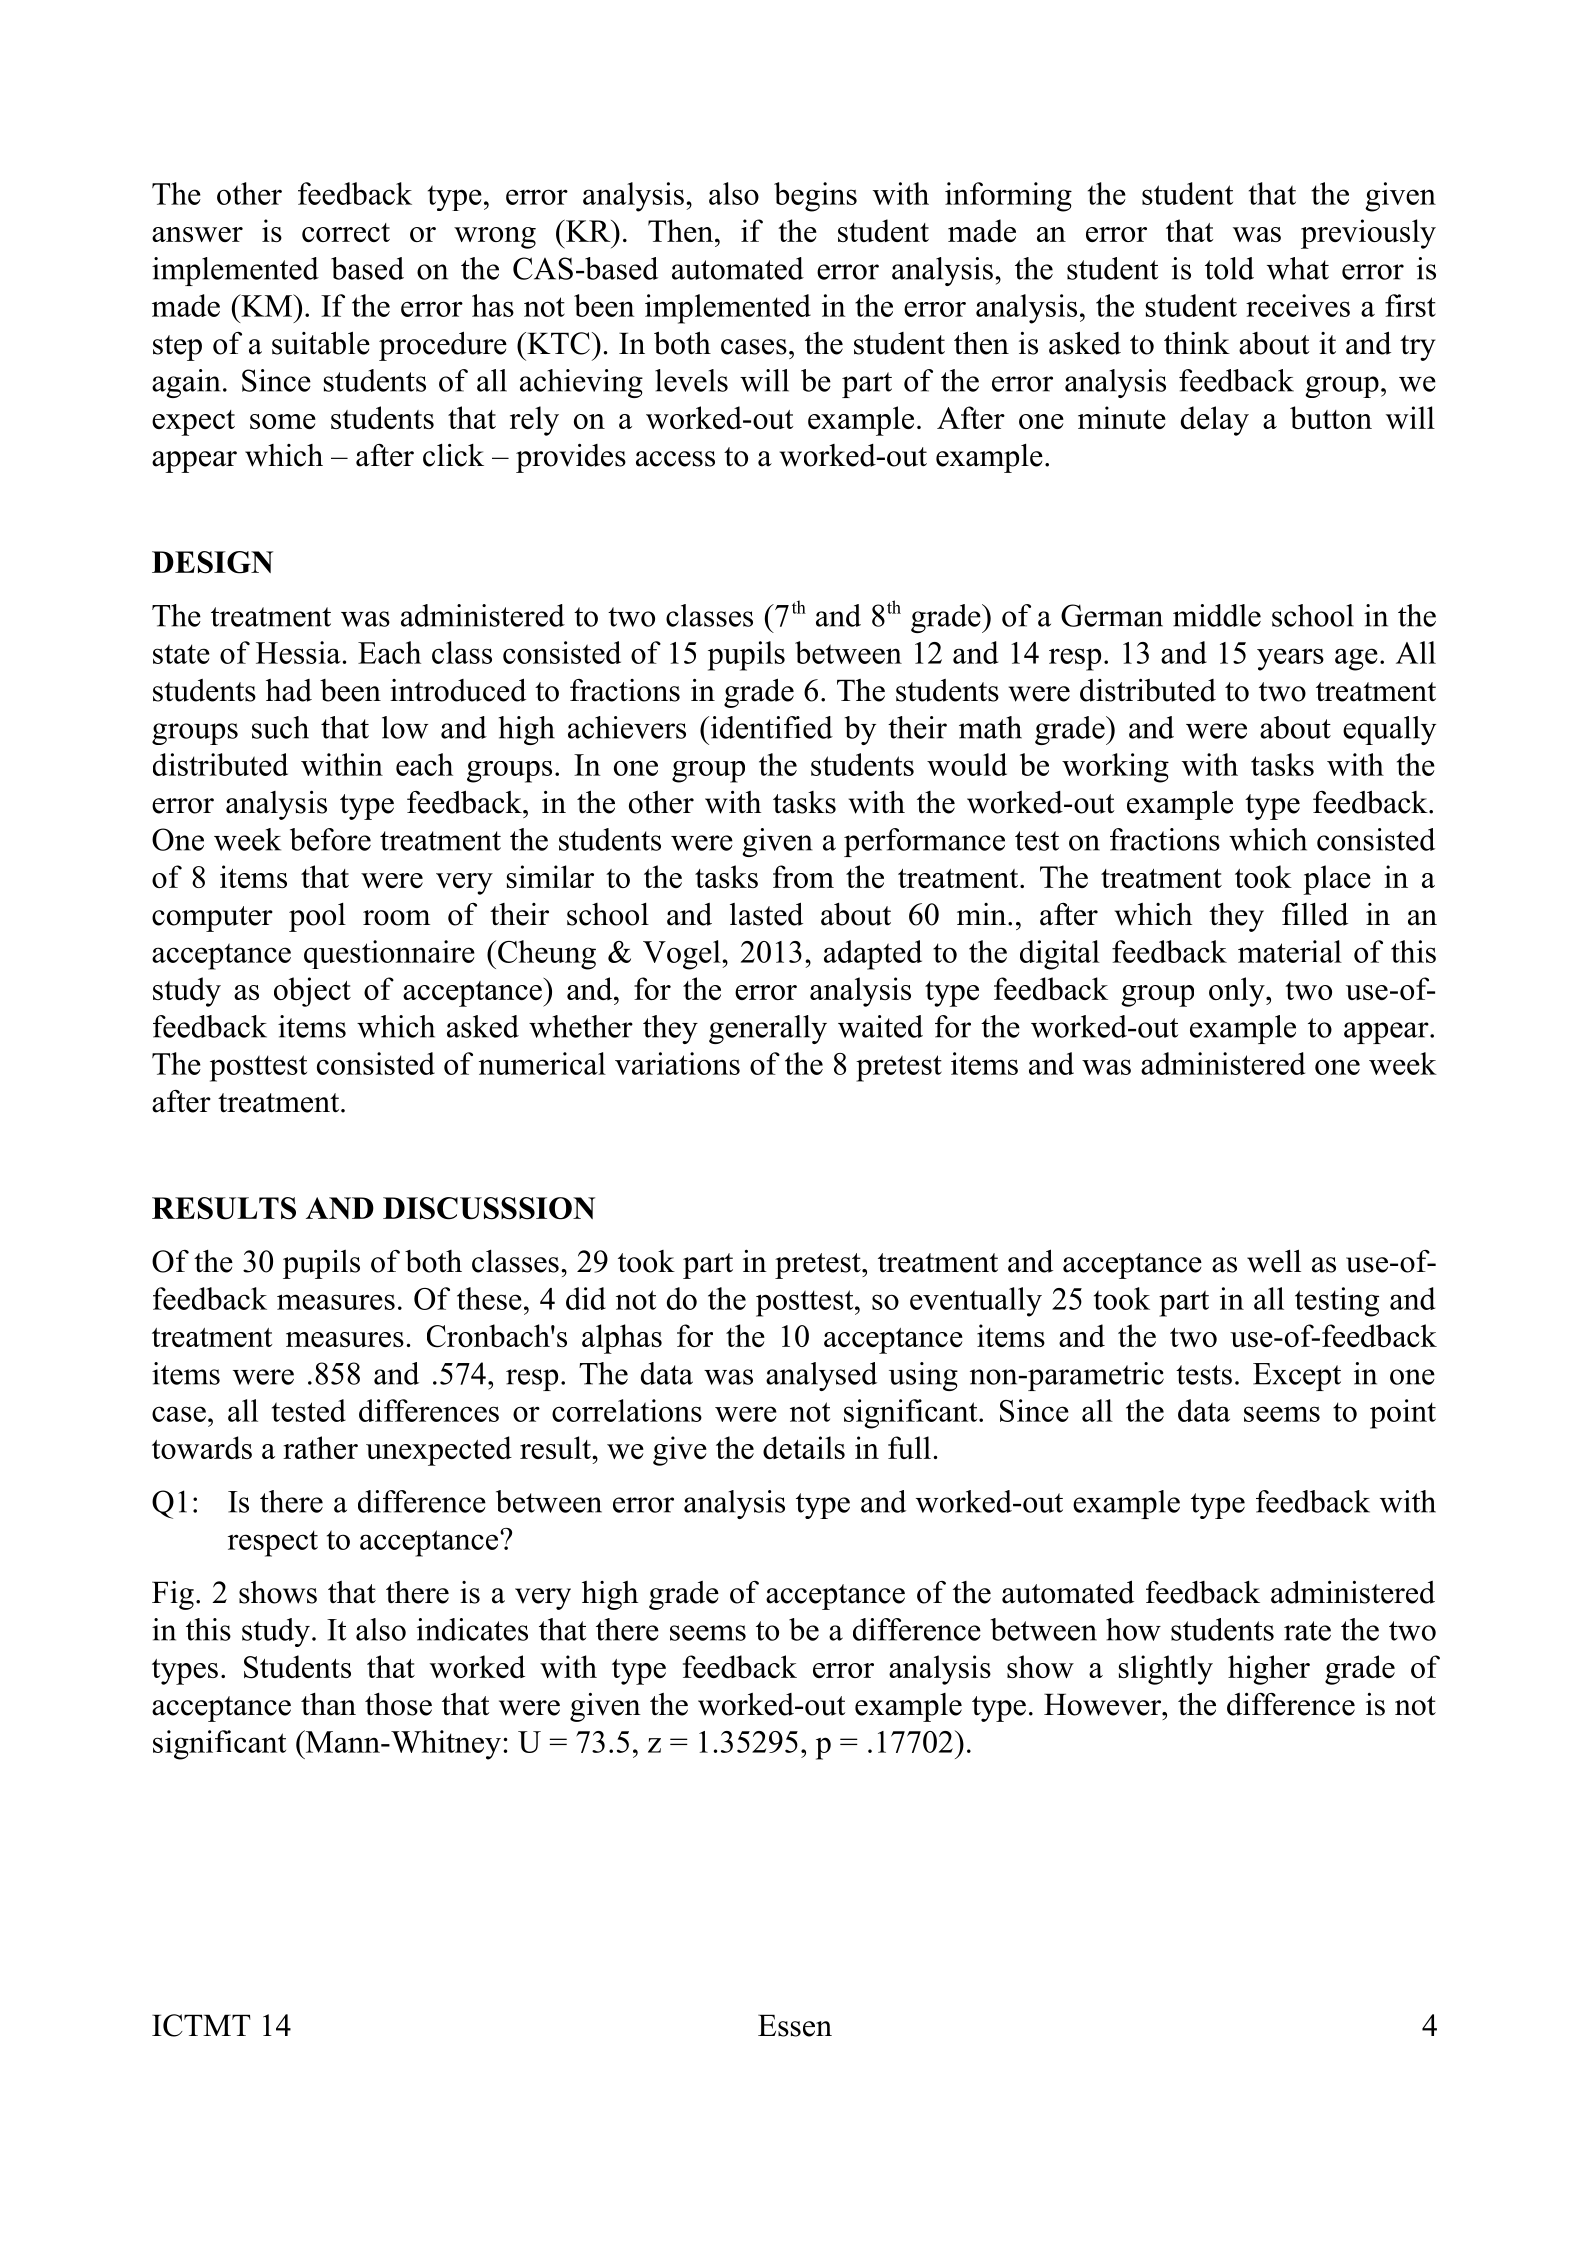  Describe the element at coordinates (815, 197) in the screenshot. I see `begins` at that location.
